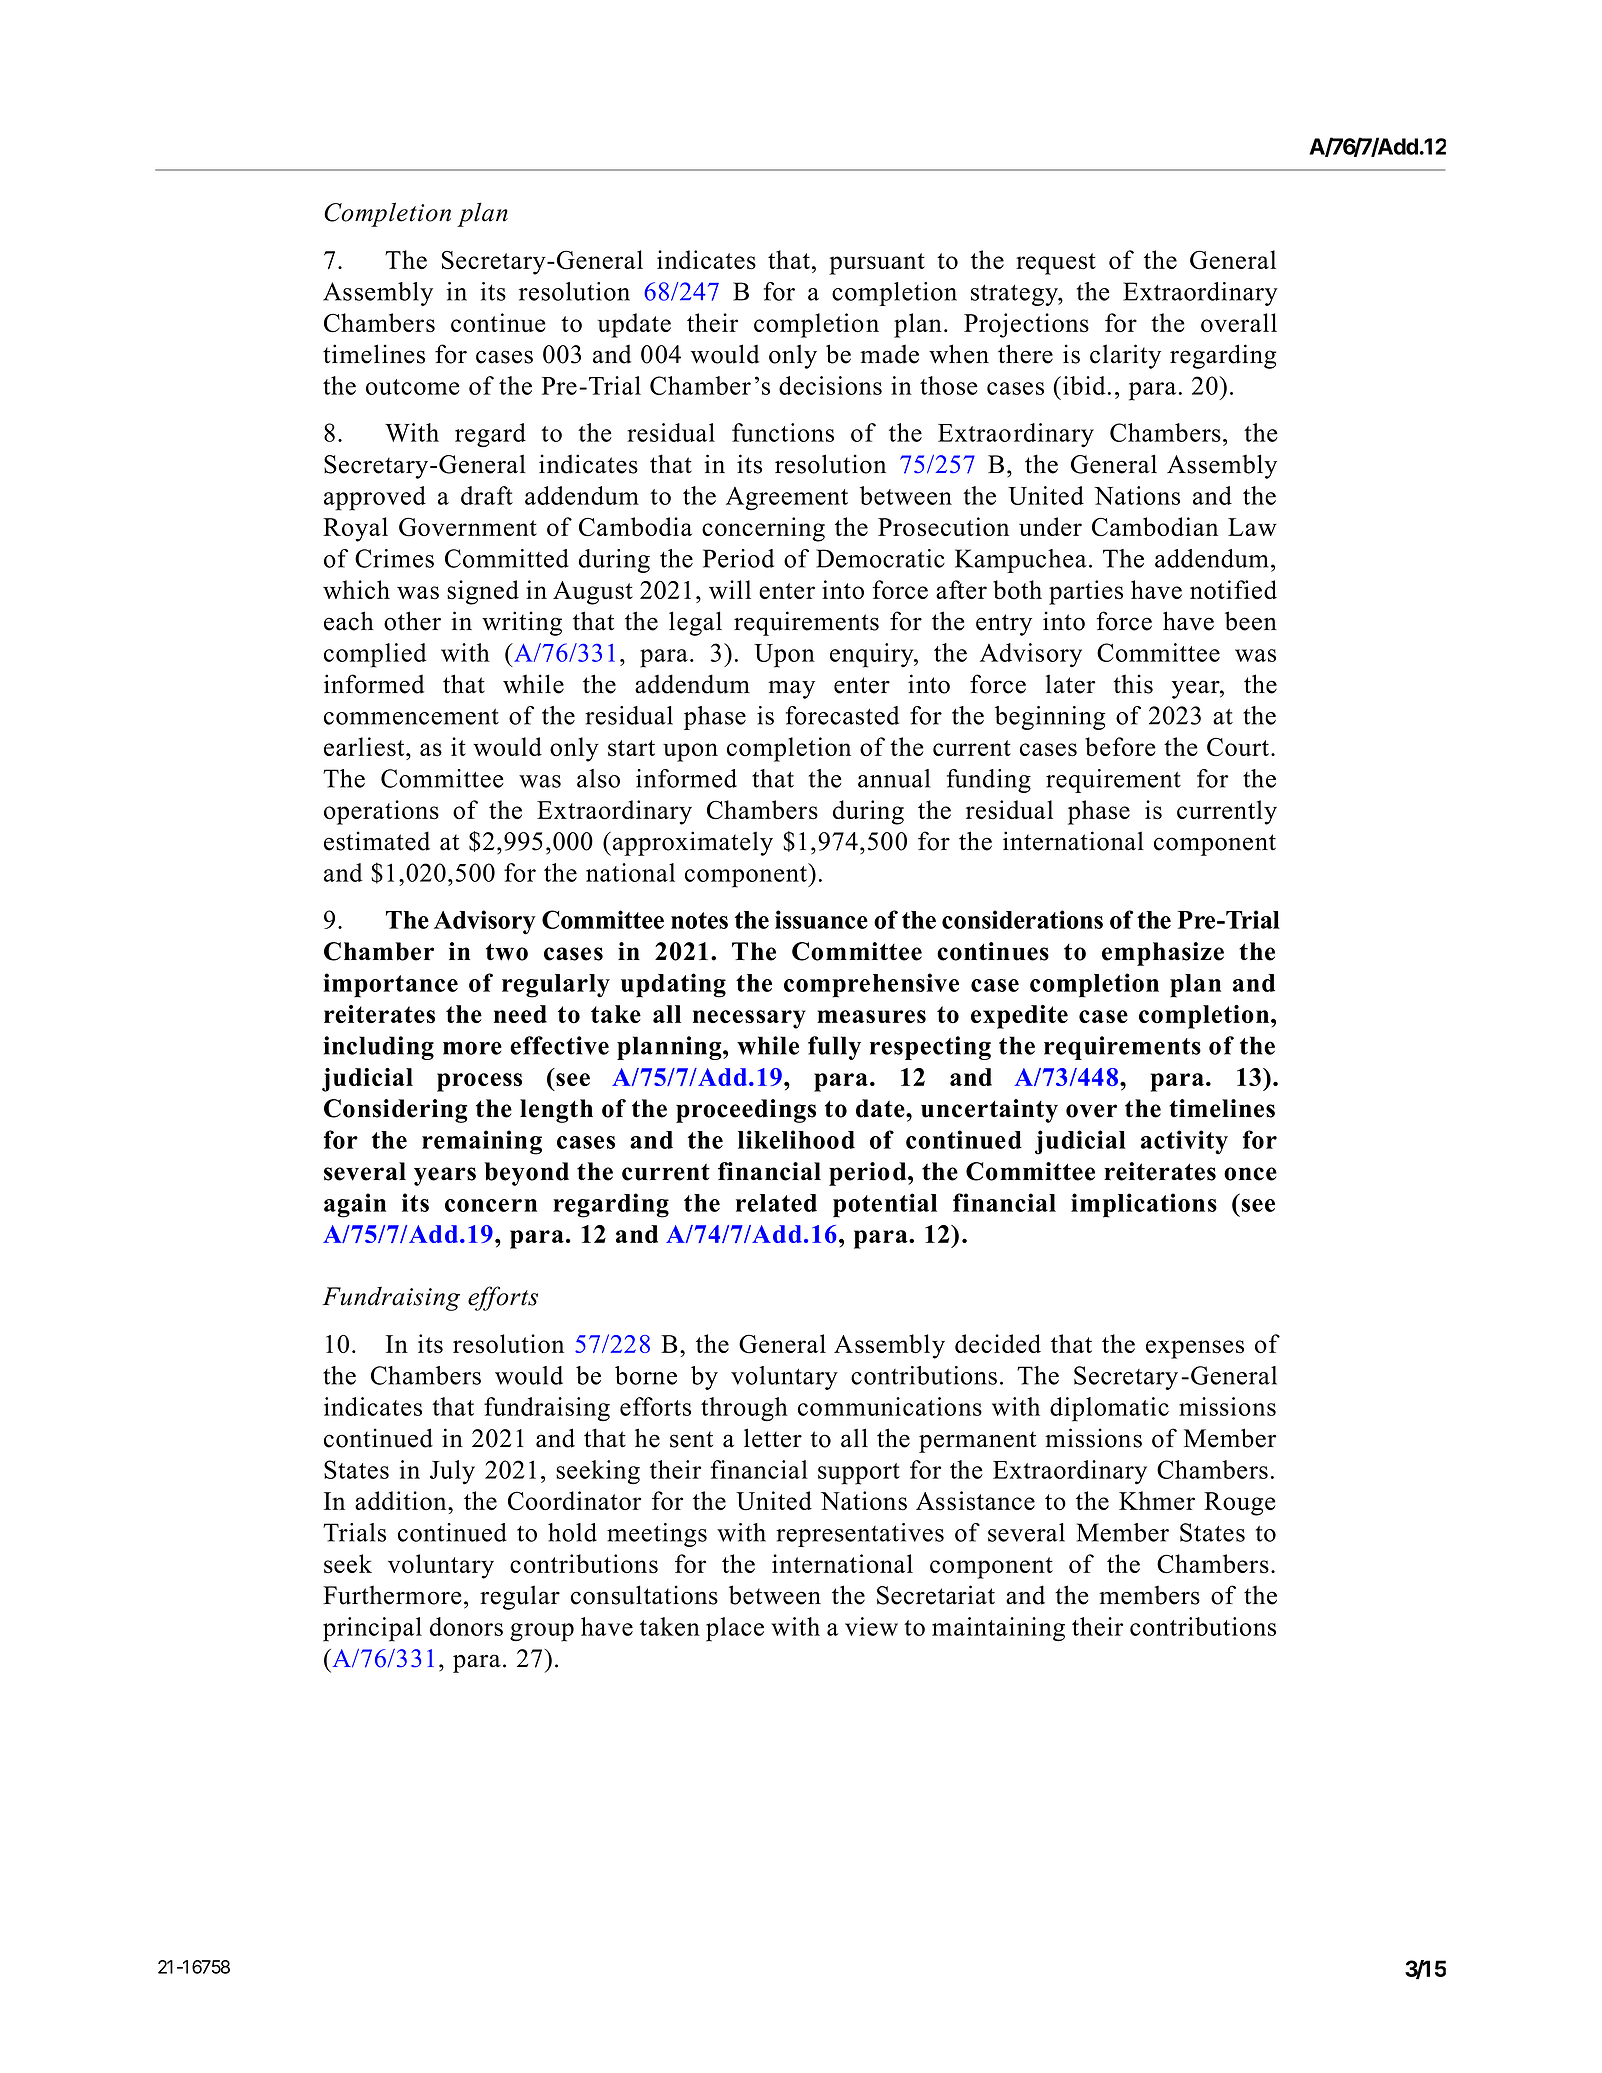  Describe the element at coordinates (1125, 356) in the screenshot. I see `clarity` at that location.
